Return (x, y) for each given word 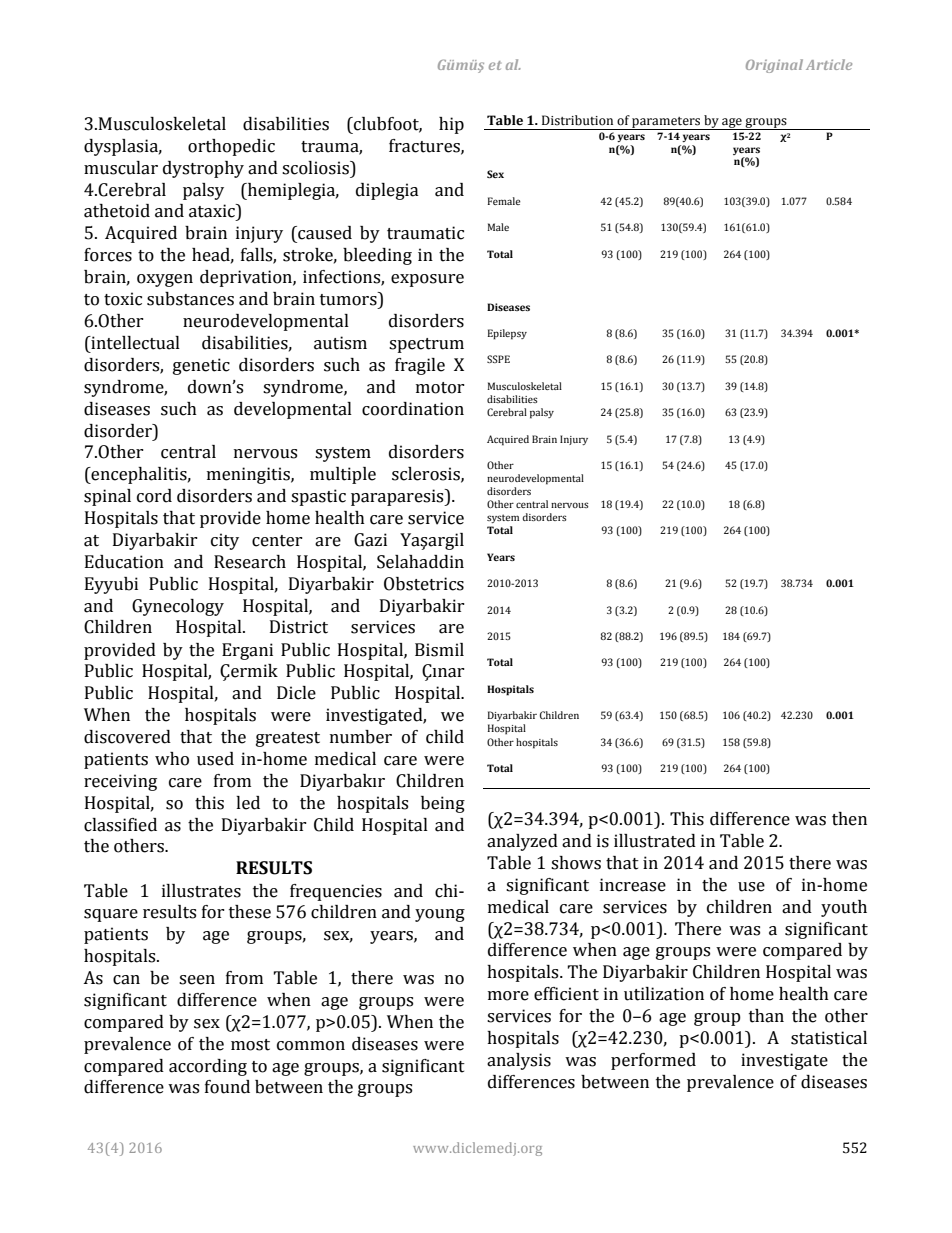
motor (440, 388)
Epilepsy (507, 334)
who (172, 759)
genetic (201, 366)
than (766, 1016)
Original (774, 66)
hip (451, 125)
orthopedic (231, 147)
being (443, 804)
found (227, 1087)
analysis (519, 1061)
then (849, 819)
